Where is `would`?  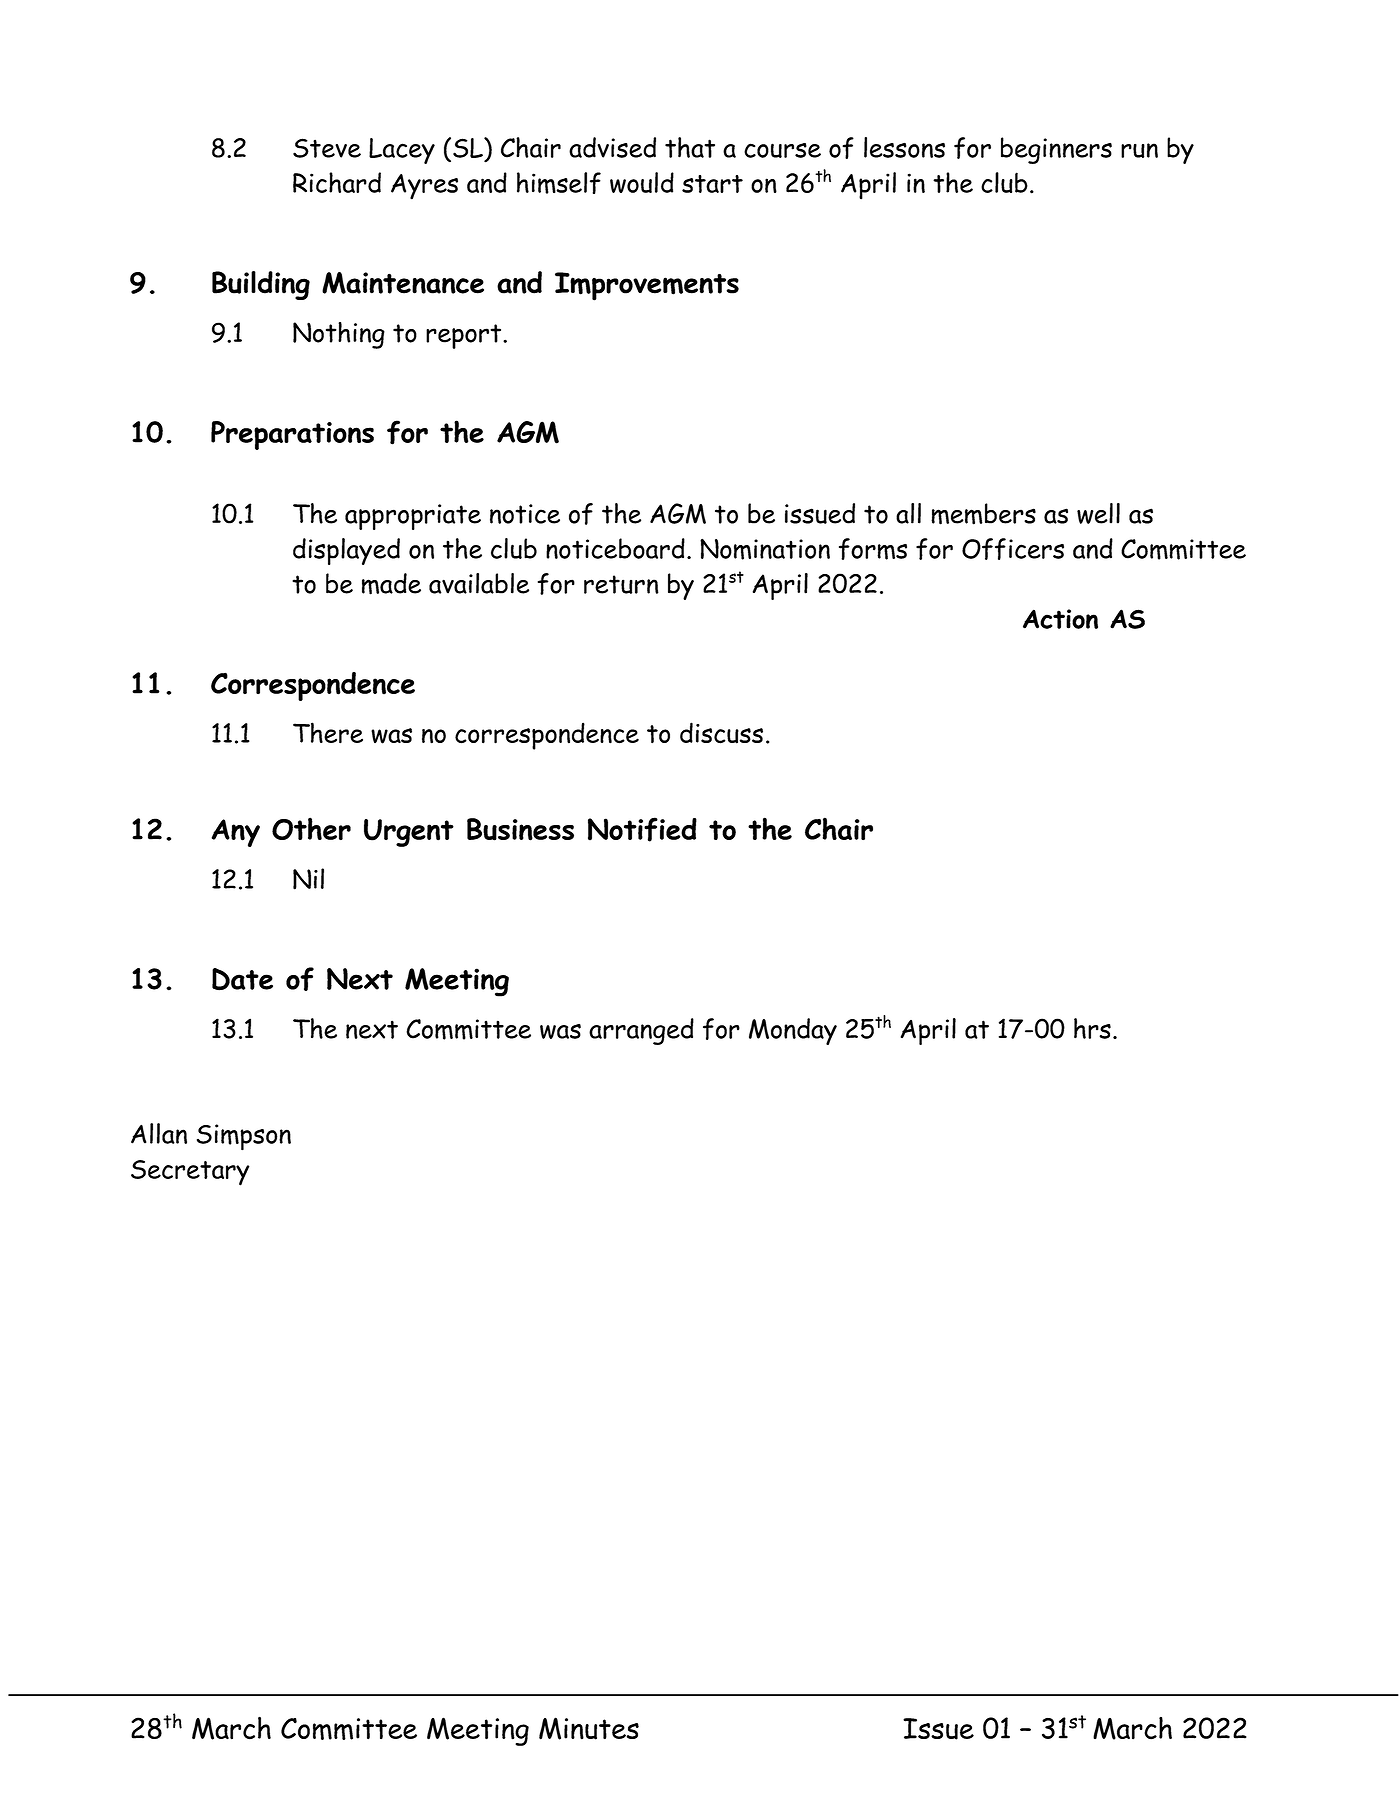 would is located at coordinates (642, 182).
